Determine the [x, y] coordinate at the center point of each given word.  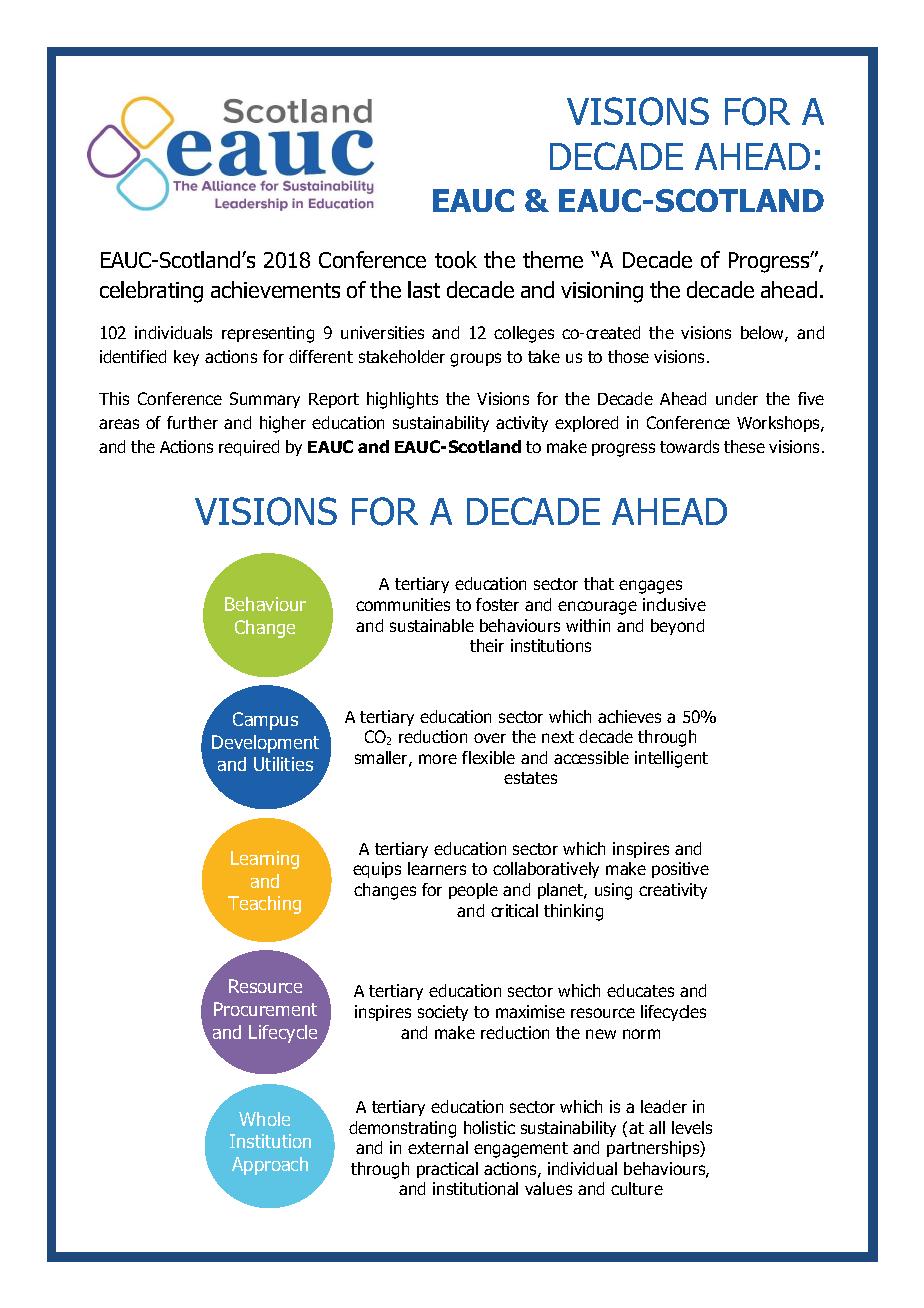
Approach [270, 1166]
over [490, 738]
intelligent [671, 759]
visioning [602, 292]
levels [692, 1127]
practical [447, 1170]
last [424, 289]
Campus [265, 721]
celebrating [151, 292]
